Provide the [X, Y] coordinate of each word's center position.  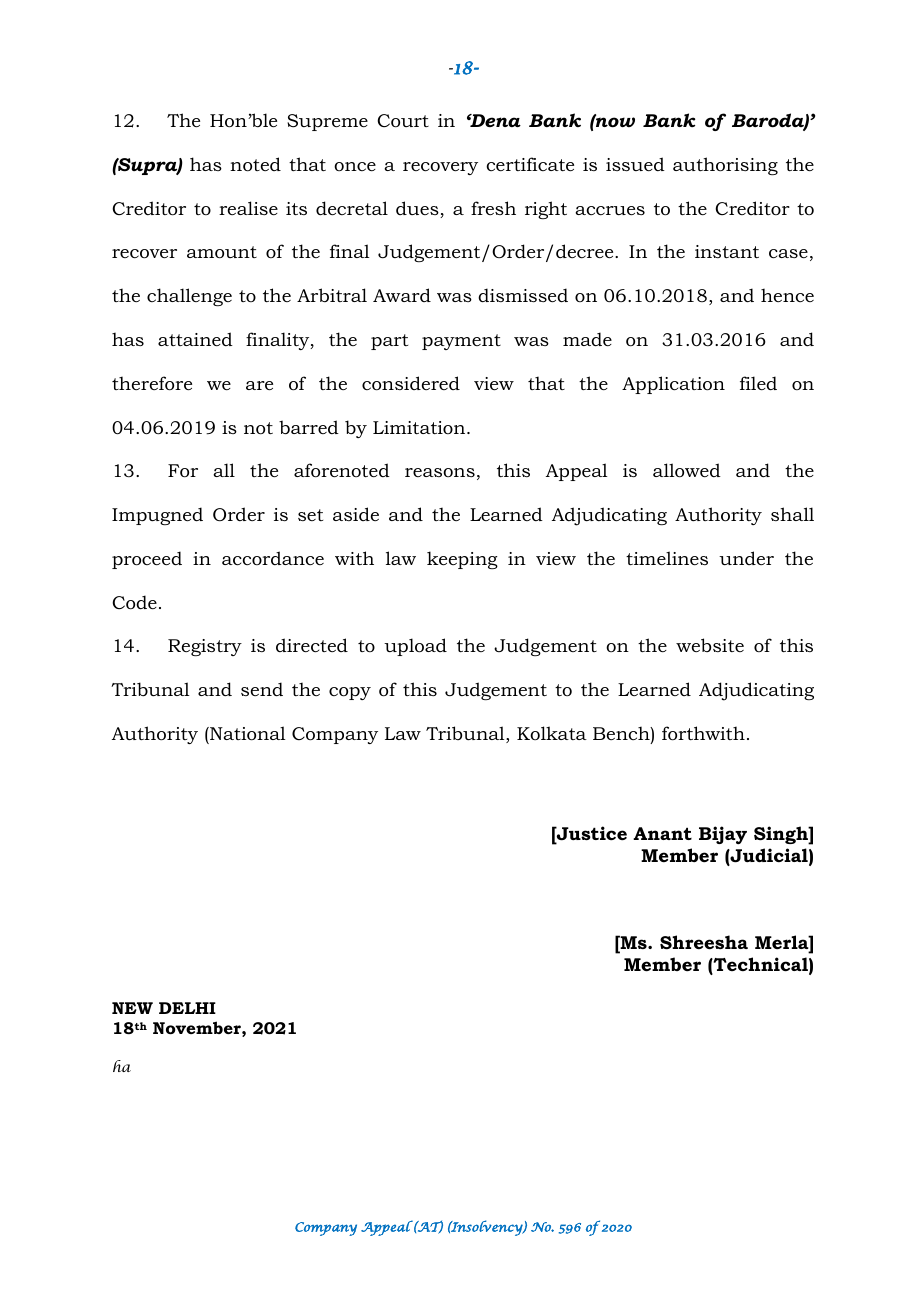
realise [248, 208]
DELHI [187, 1008]
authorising [725, 166]
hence [787, 295]
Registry [205, 647]
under [746, 558]
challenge [189, 297]
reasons [440, 472]
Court [403, 121]
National [247, 733]
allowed [687, 470]
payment [461, 342]
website [710, 645]
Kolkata [552, 733]
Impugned [157, 516]
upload [415, 647]
